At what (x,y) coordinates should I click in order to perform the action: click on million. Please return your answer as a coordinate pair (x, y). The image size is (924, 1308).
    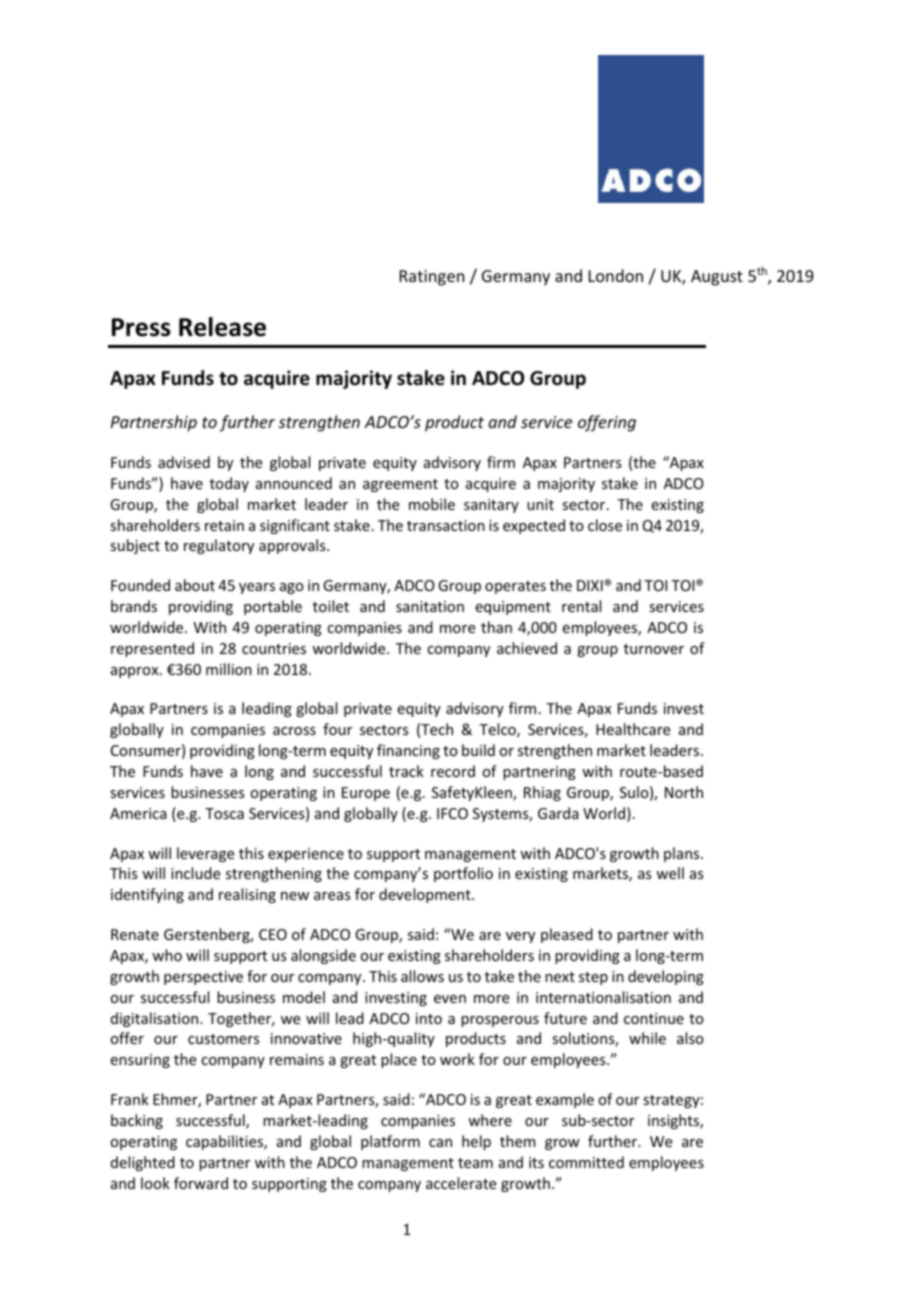
    Looking at the image, I should click on (229, 669).
